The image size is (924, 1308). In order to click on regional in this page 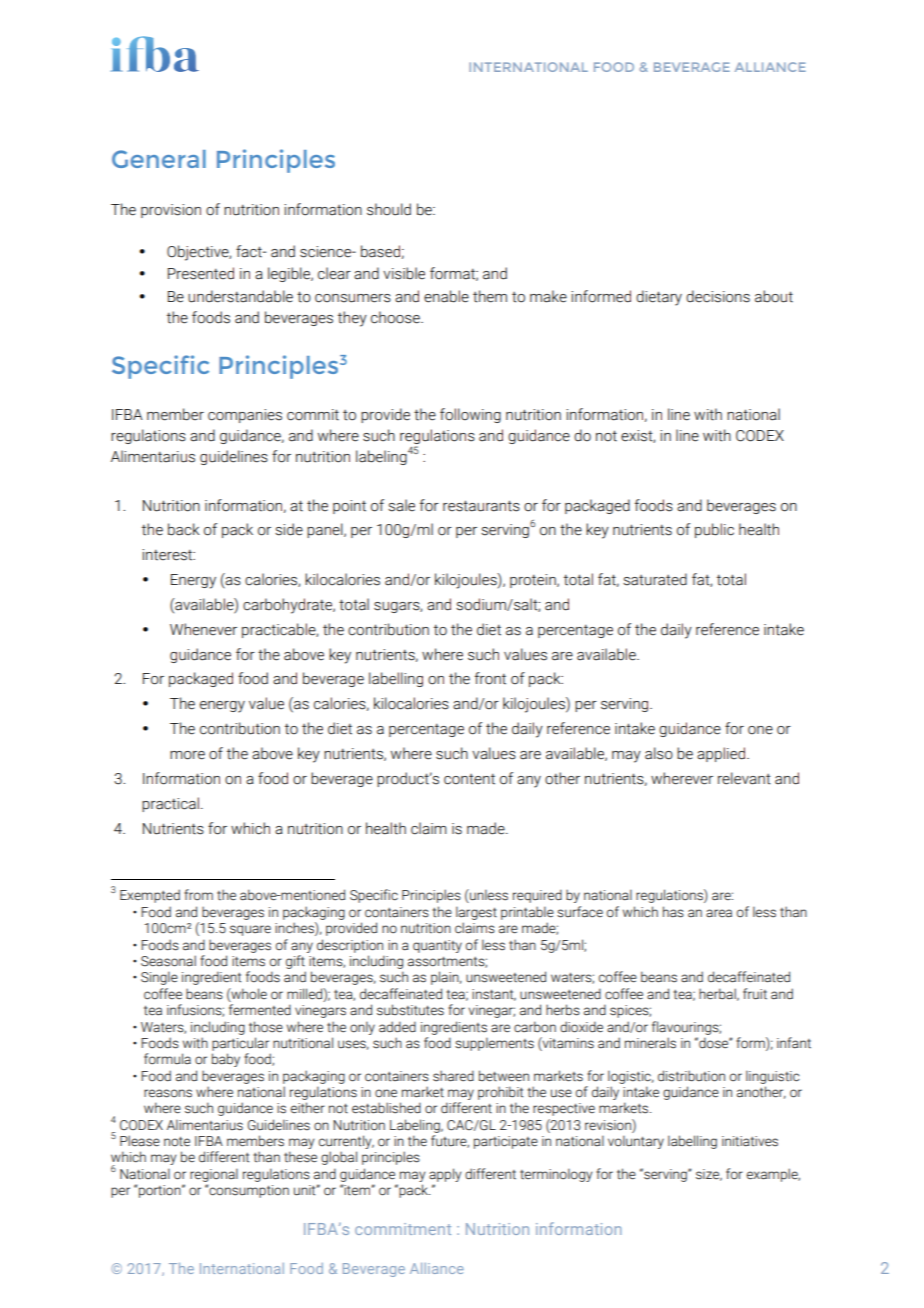, I will do `click(214, 1175)`.
